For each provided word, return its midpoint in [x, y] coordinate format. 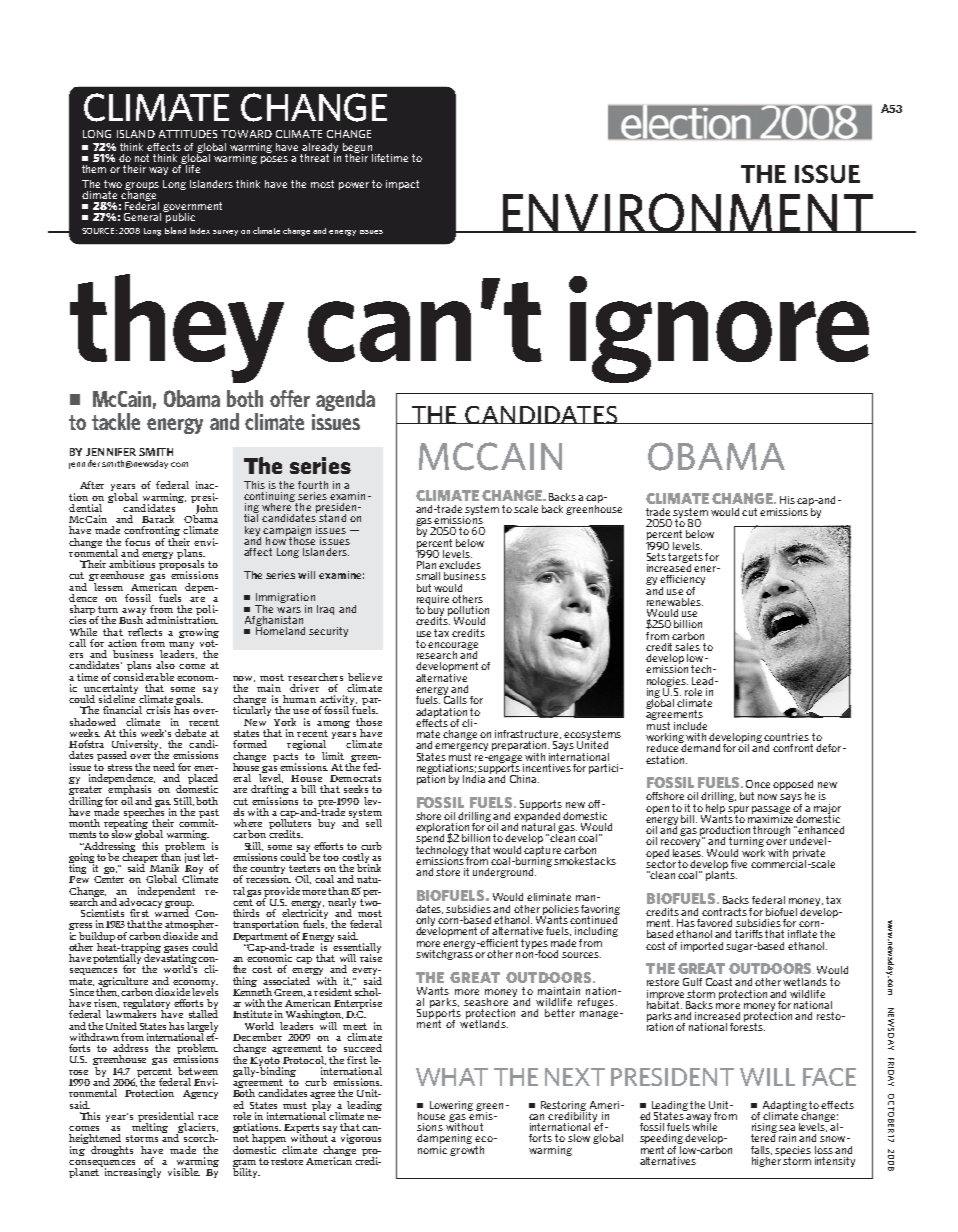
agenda [345, 400]
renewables [675, 602]
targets [685, 559]
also [165, 665]
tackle [116, 421]
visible [184, 1172]
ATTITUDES [188, 134]
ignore [719, 329]
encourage [453, 647]
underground [504, 873]
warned [172, 912]
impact [402, 185]
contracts [724, 912]
